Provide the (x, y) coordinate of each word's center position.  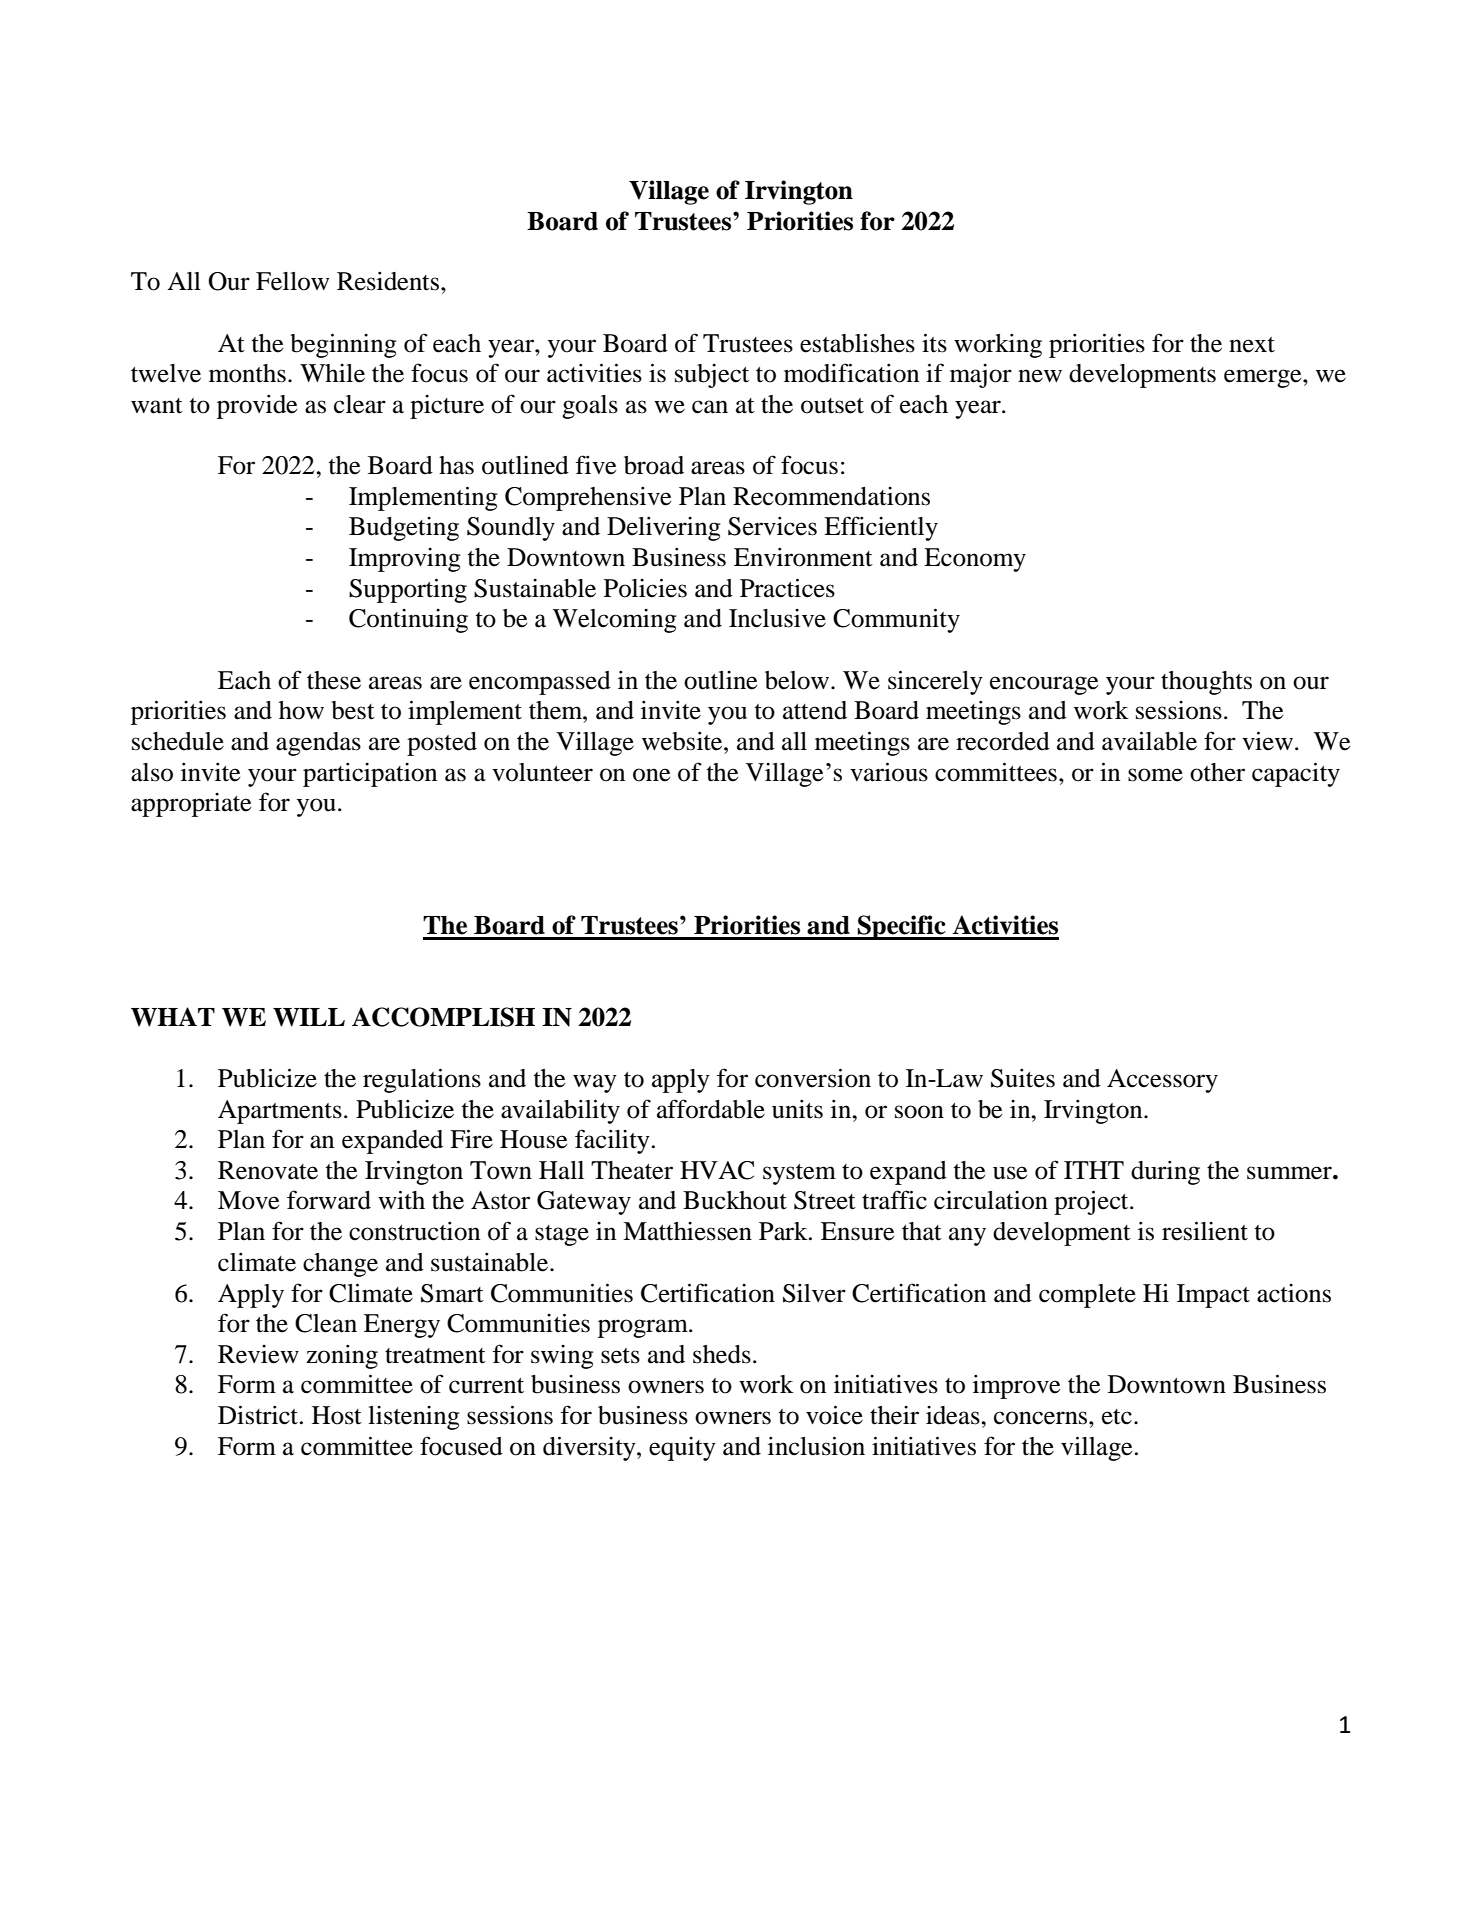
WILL (309, 1017)
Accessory (1162, 1081)
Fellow (292, 281)
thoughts (1206, 683)
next (1252, 345)
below (798, 680)
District (259, 1415)
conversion (813, 1078)
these (334, 680)
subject (712, 376)
